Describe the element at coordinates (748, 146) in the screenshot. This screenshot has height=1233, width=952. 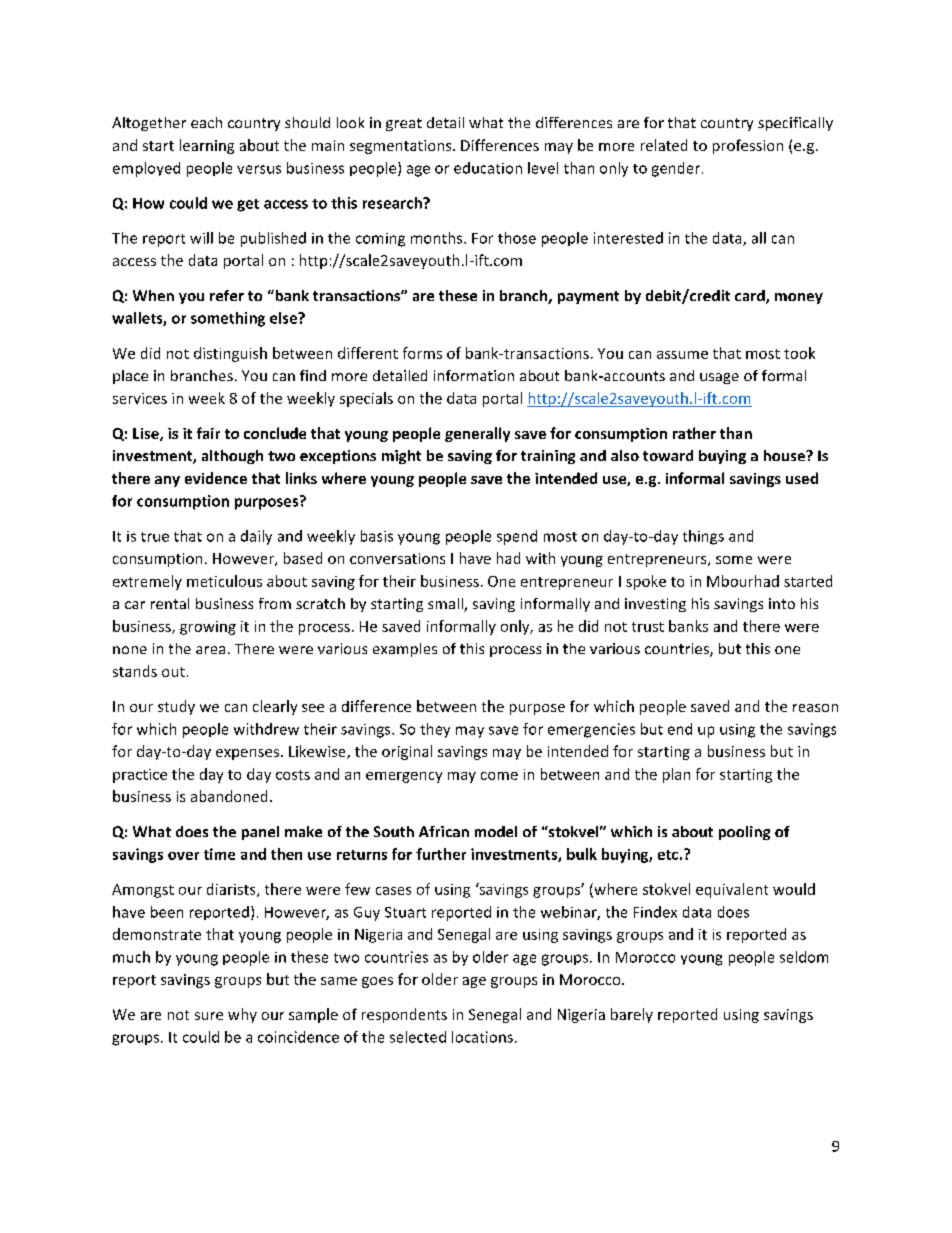
I see `profession` at that location.
